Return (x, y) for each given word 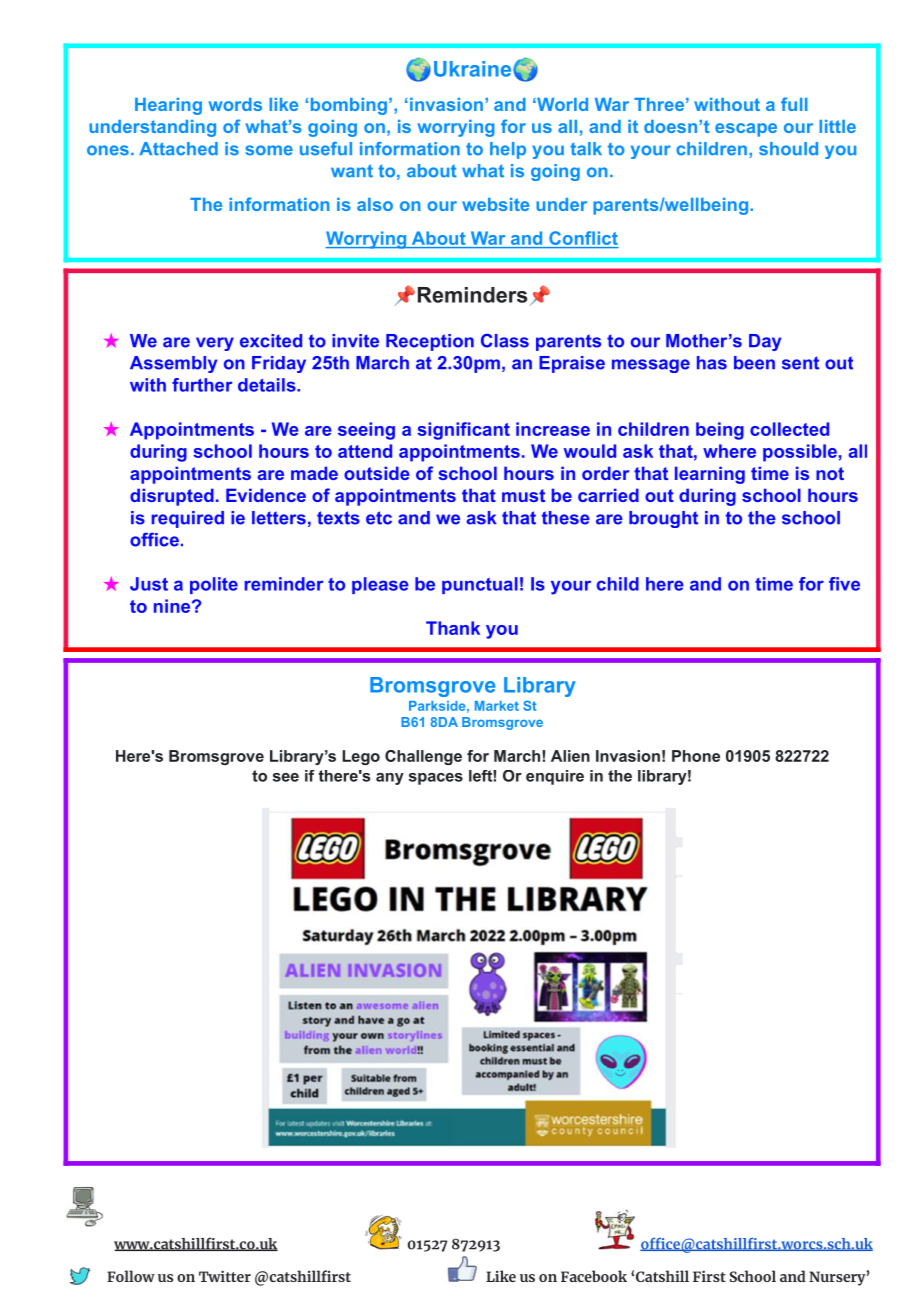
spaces (436, 779)
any (390, 779)
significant (463, 431)
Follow (131, 1276)
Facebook (594, 1276)
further (202, 385)
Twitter (225, 1276)
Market (497, 706)
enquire (555, 777)
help (508, 150)
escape (746, 130)
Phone (696, 756)
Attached (178, 149)
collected (789, 429)
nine (173, 606)
